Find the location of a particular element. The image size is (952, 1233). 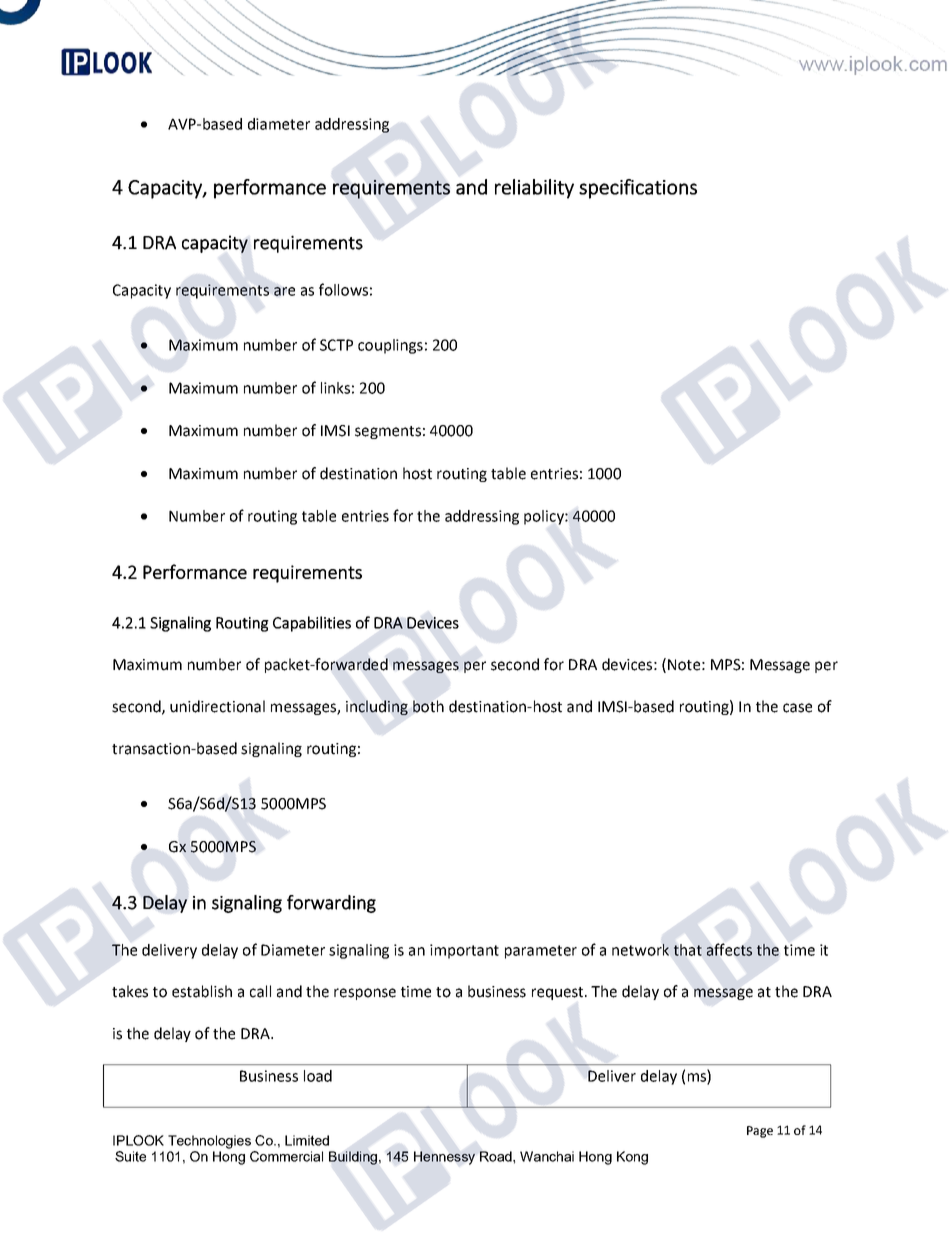

Technologies is located at coordinates (209, 1142).
